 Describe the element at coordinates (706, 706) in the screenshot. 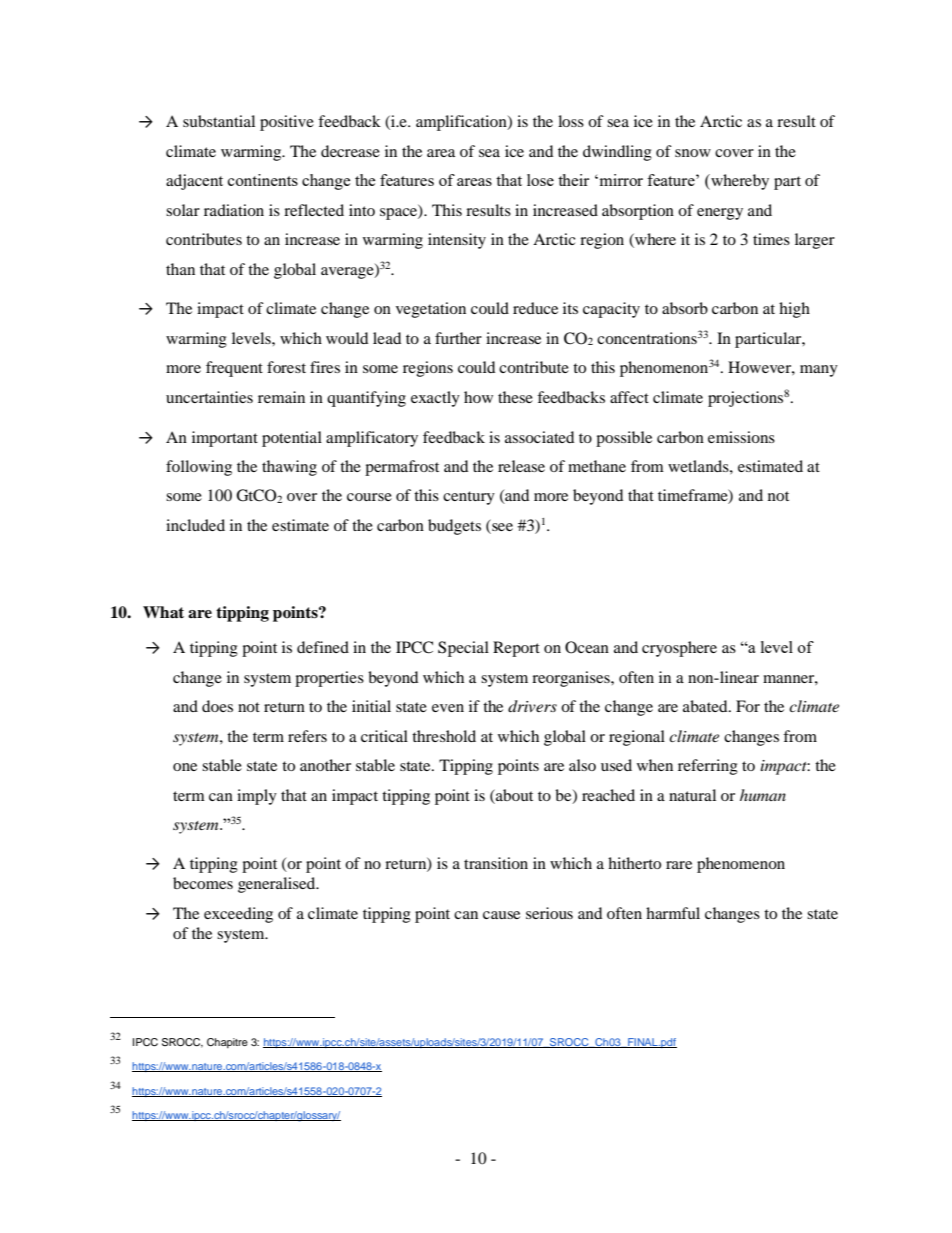

I see `abated` at that location.
